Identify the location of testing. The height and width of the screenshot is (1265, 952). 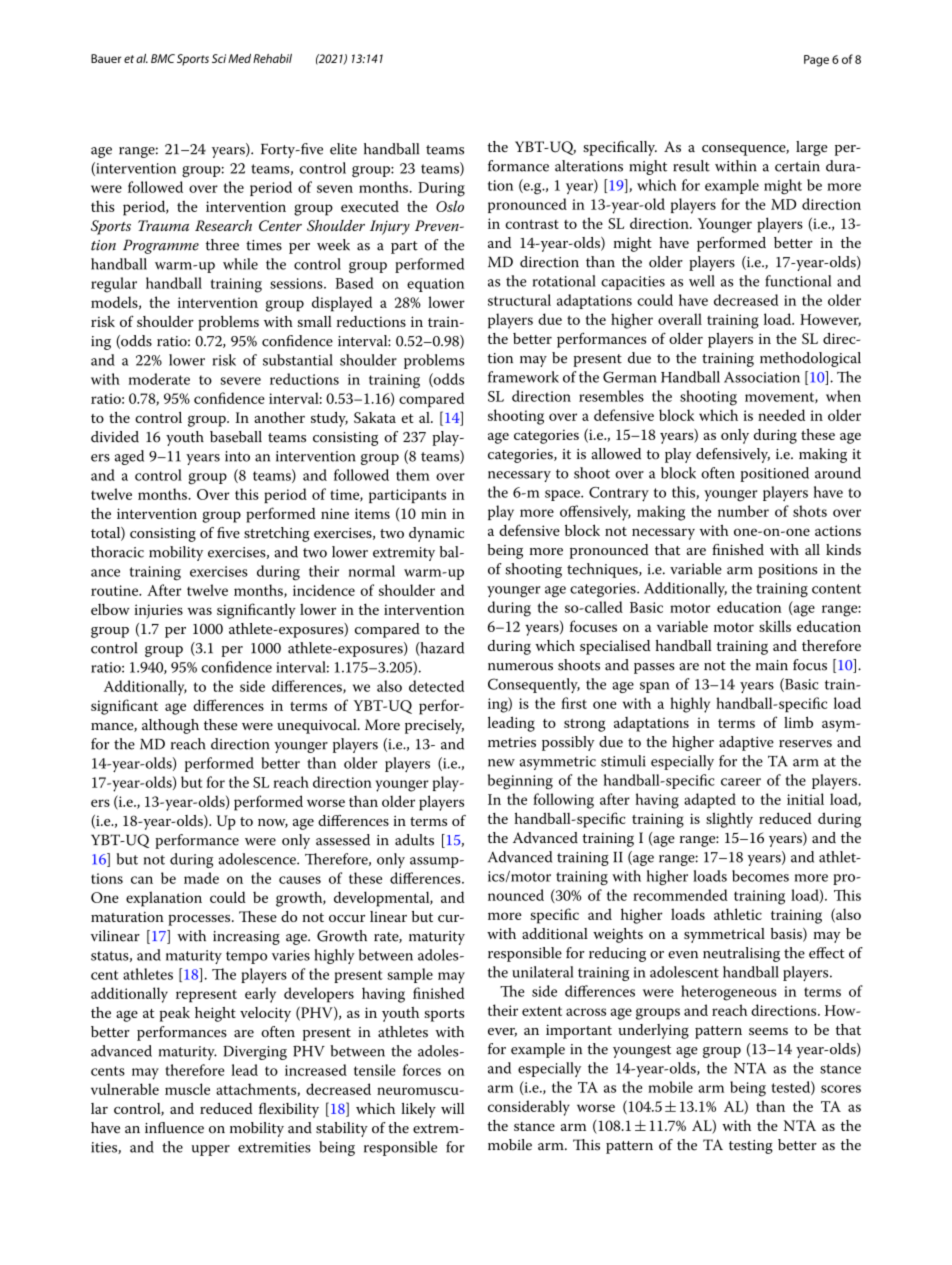
(751, 1147).
